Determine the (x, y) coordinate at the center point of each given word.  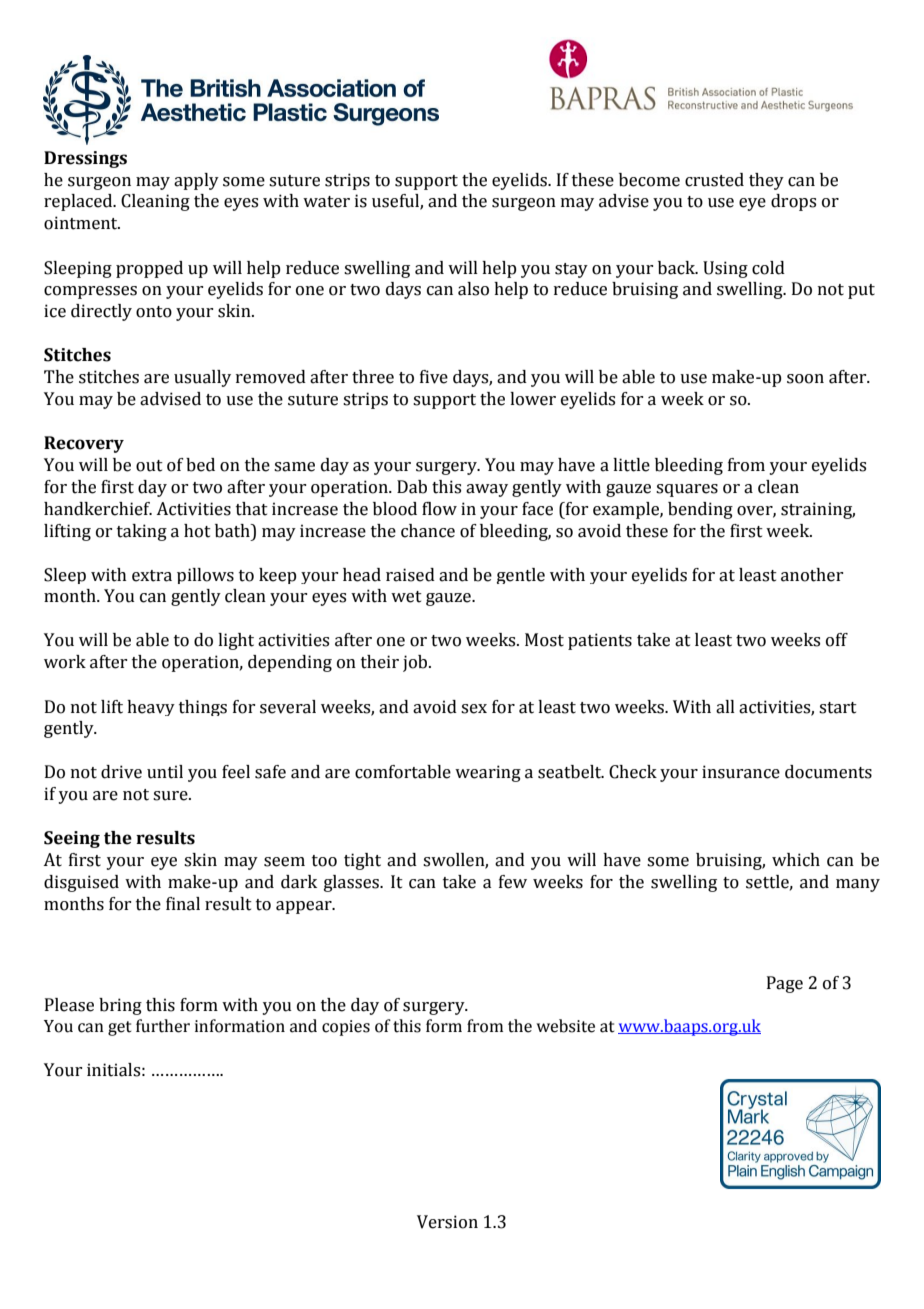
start (838, 708)
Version (447, 1222)
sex (474, 709)
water (326, 202)
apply (196, 181)
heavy (151, 708)
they (766, 181)
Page (785, 984)
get (120, 1028)
